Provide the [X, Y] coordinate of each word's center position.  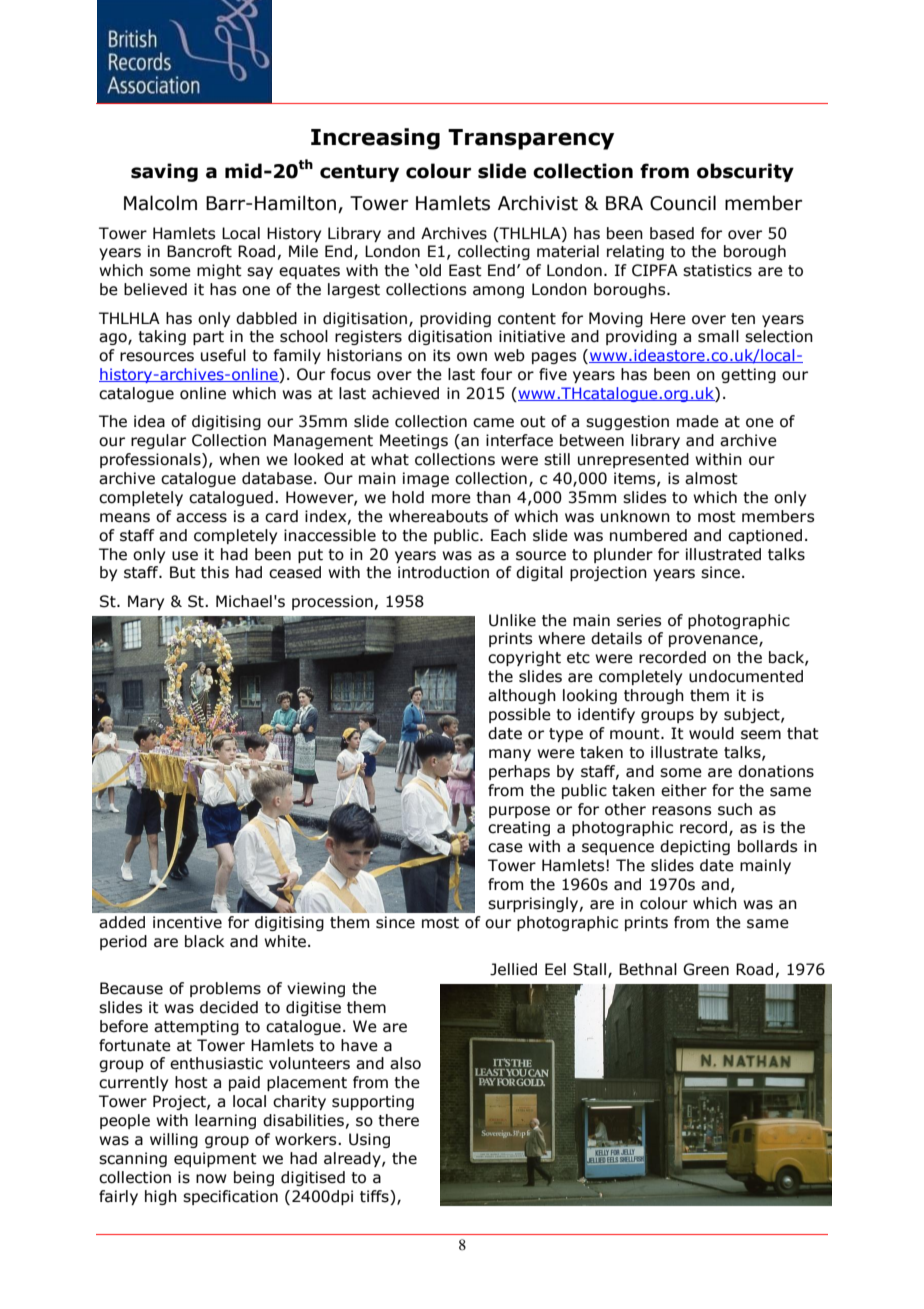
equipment [215, 1159]
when [239, 459]
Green [706, 969]
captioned [765, 536]
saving [164, 172]
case [505, 848]
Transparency [531, 139]
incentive [187, 922]
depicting [695, 847]
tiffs [375, 1196]
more [451, 499]
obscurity [745, 172]
